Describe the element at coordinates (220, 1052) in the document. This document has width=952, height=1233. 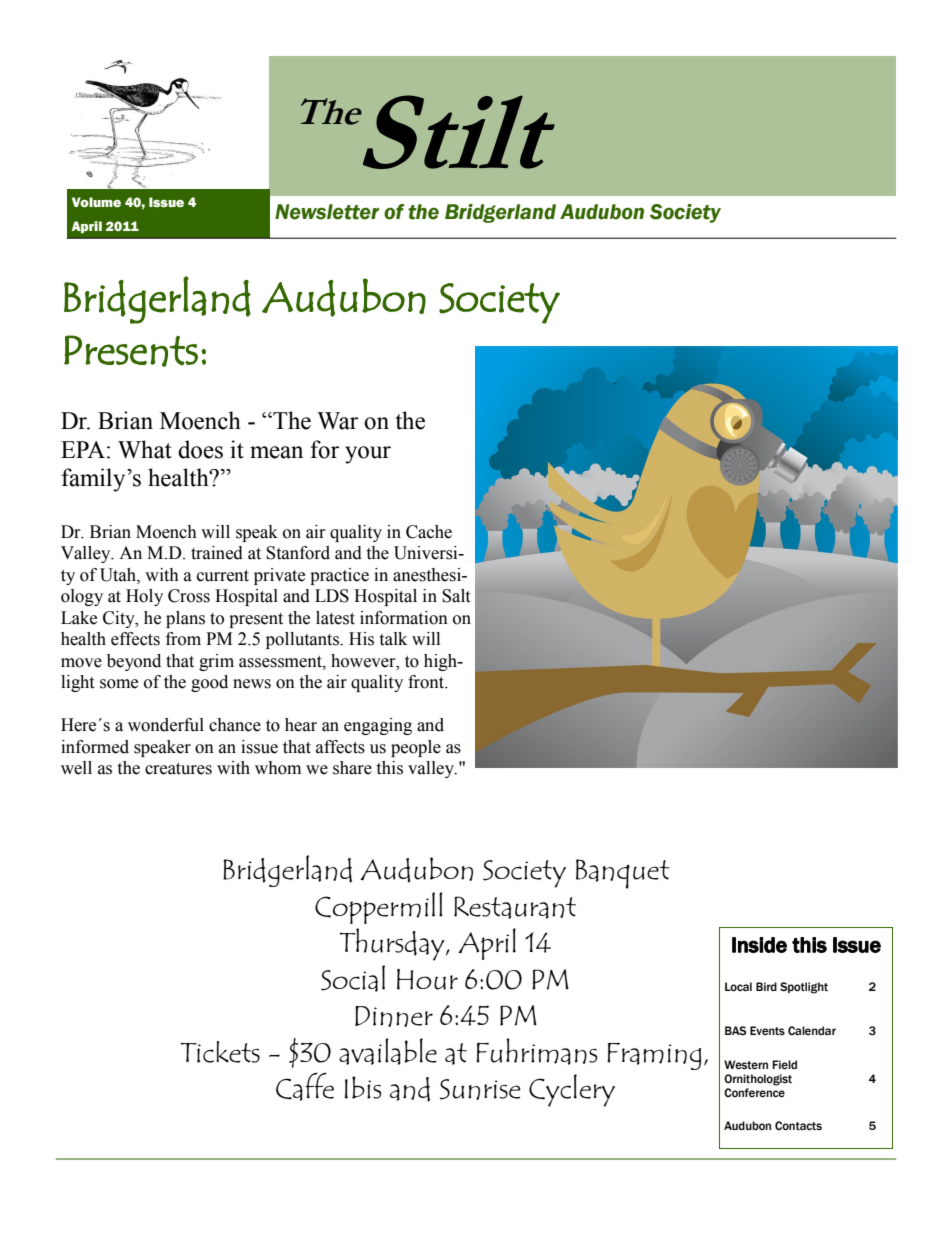
I see `Tickets` at that location.
